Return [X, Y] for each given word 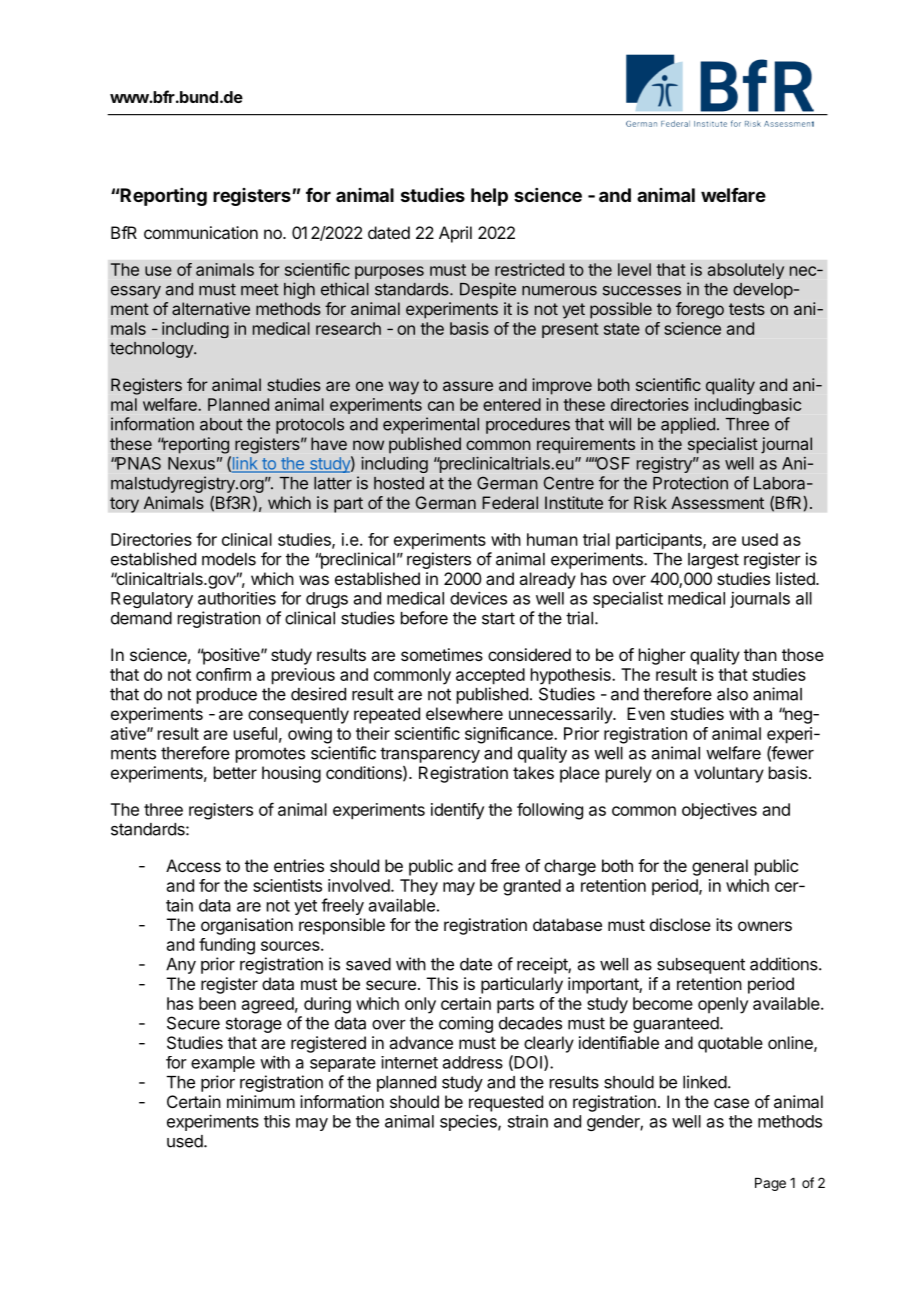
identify [457, 811]
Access [193, 865]
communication [201, 232]
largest [713, 561]
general [720, 867]
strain [528, 1121]
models [229, 559]
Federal [510, 502]
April [455, 234]
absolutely [746, 271]
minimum [261, 1101]
